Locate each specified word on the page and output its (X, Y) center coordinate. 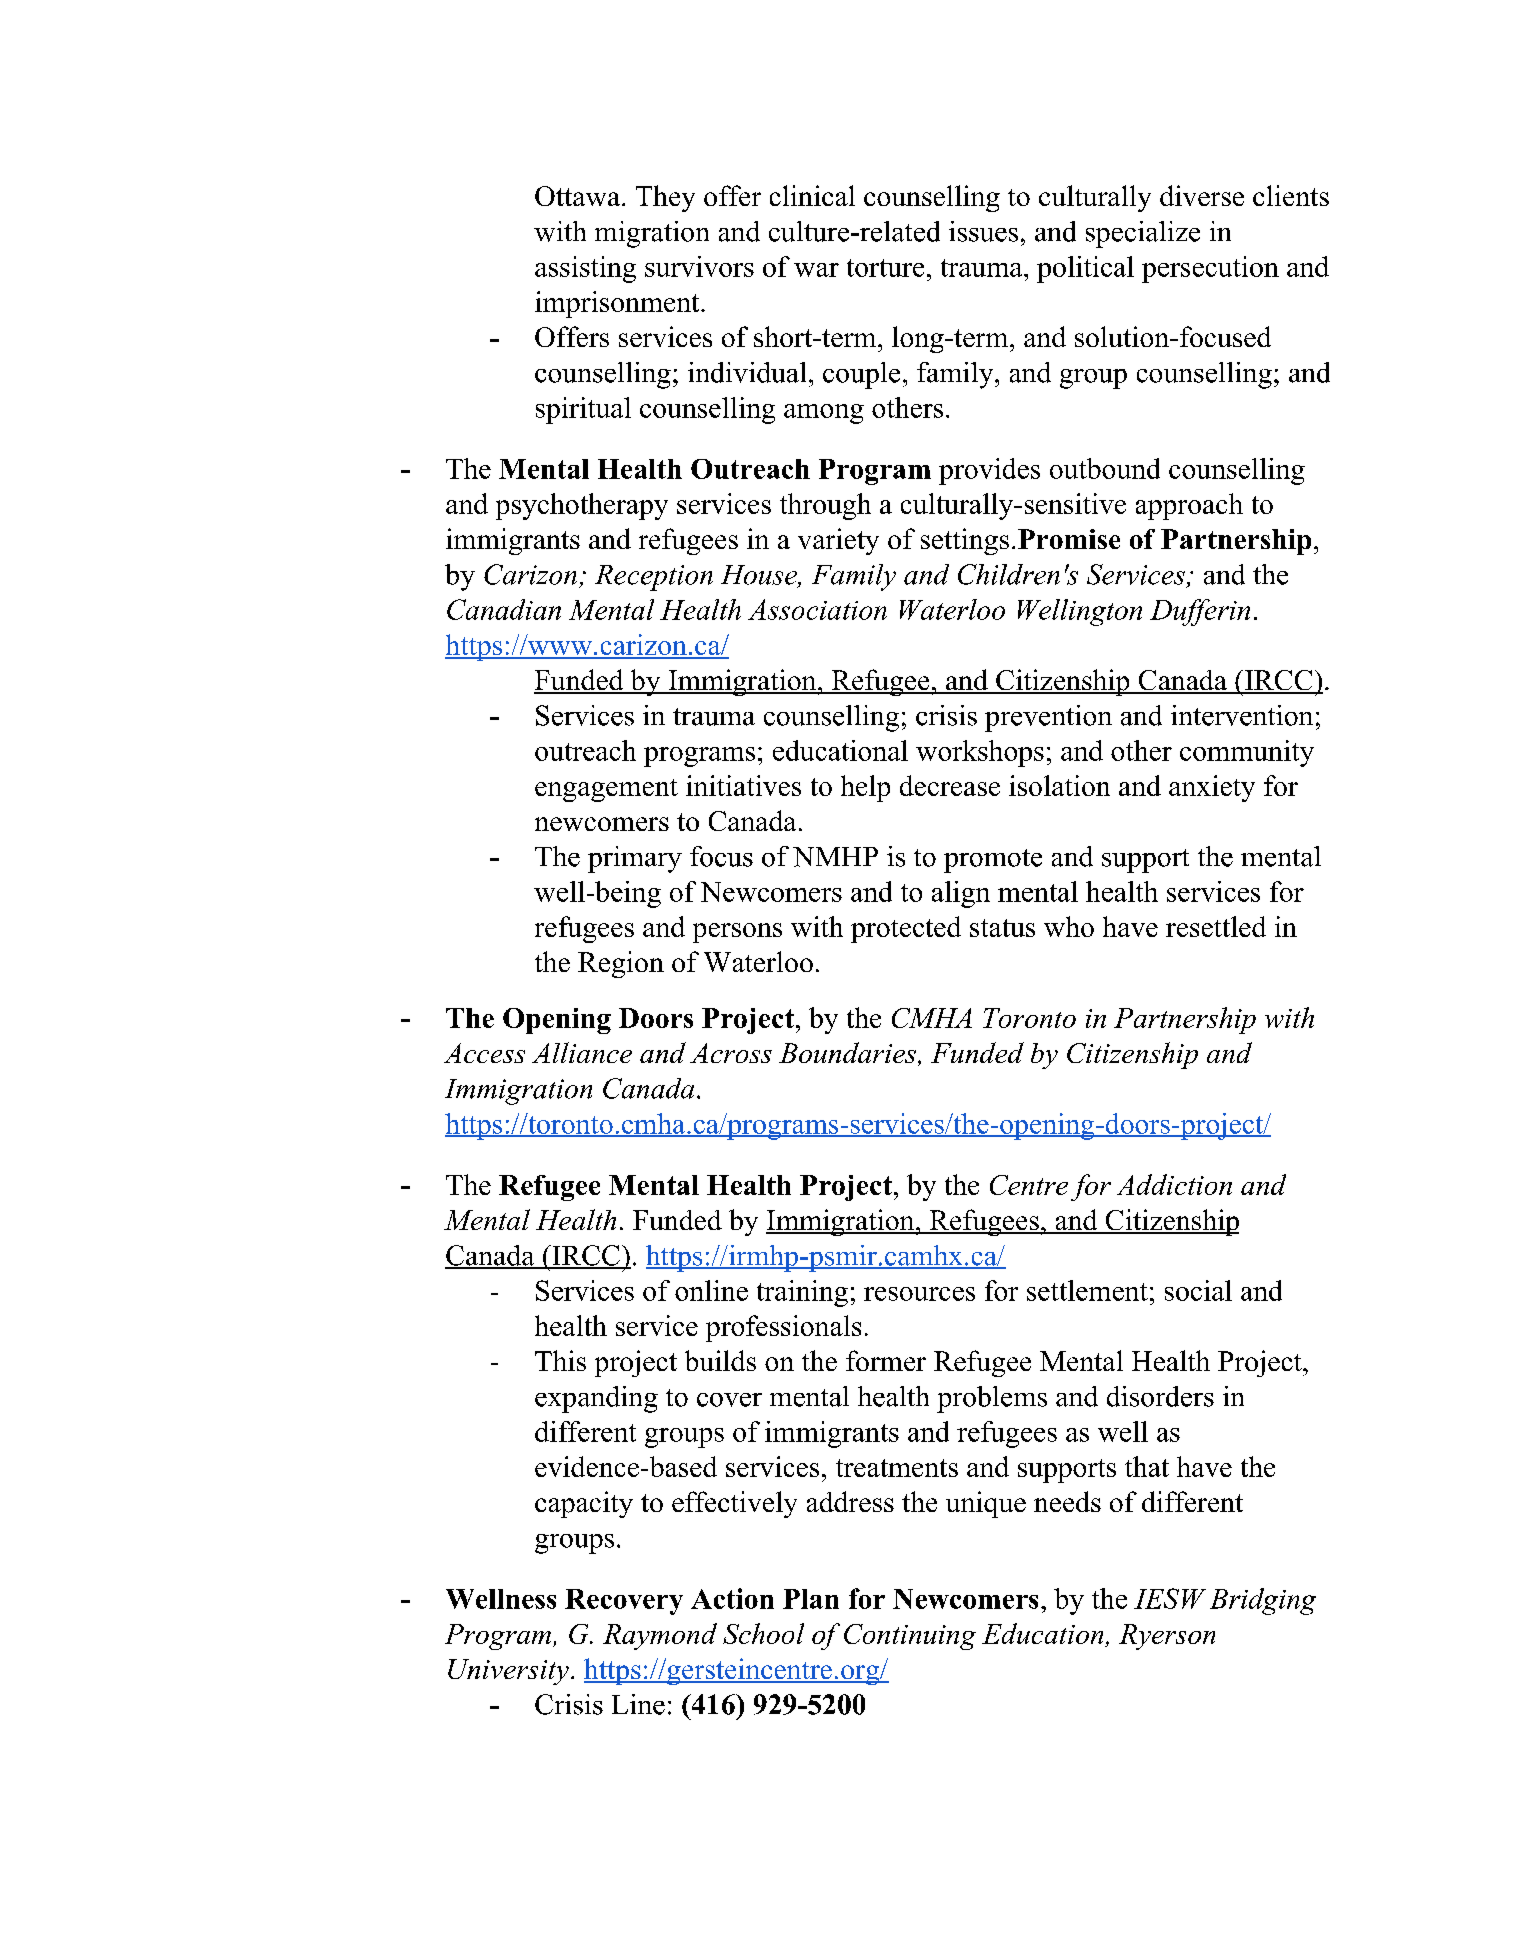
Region (621, 964)
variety (838, 541)
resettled (1216, 926)
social (1198, 1290)
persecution (1210, 269)
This (560, 1360)
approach (1189, 506)
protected (906, 929)
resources (919, 1294)
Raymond (660, 1636)
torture (885, 268)
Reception (654, 578)
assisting (585, 269)
